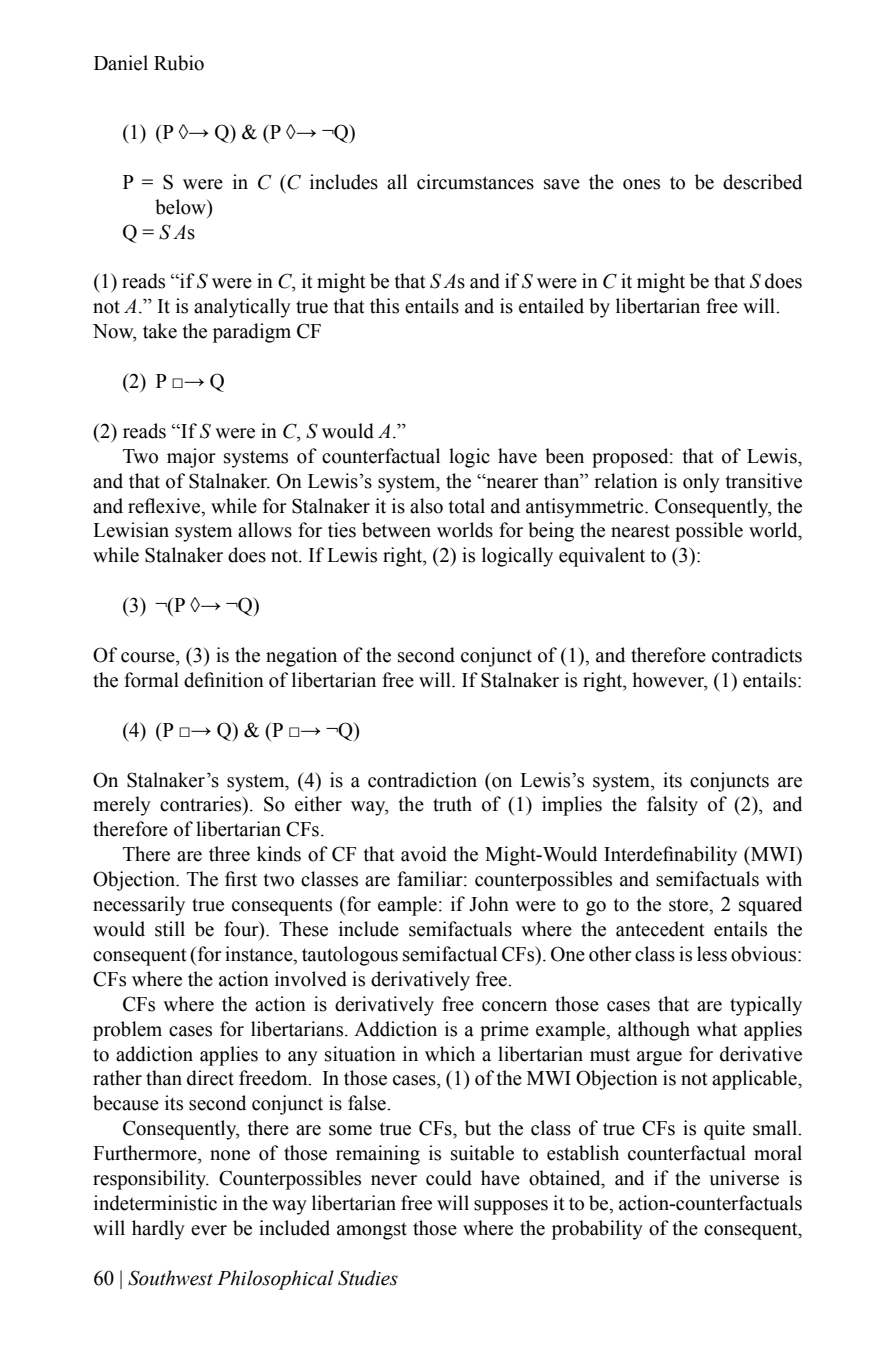  What do you see at coordinates (762, 182) in the image?
I see `described` at bounding box center [762, 182].
